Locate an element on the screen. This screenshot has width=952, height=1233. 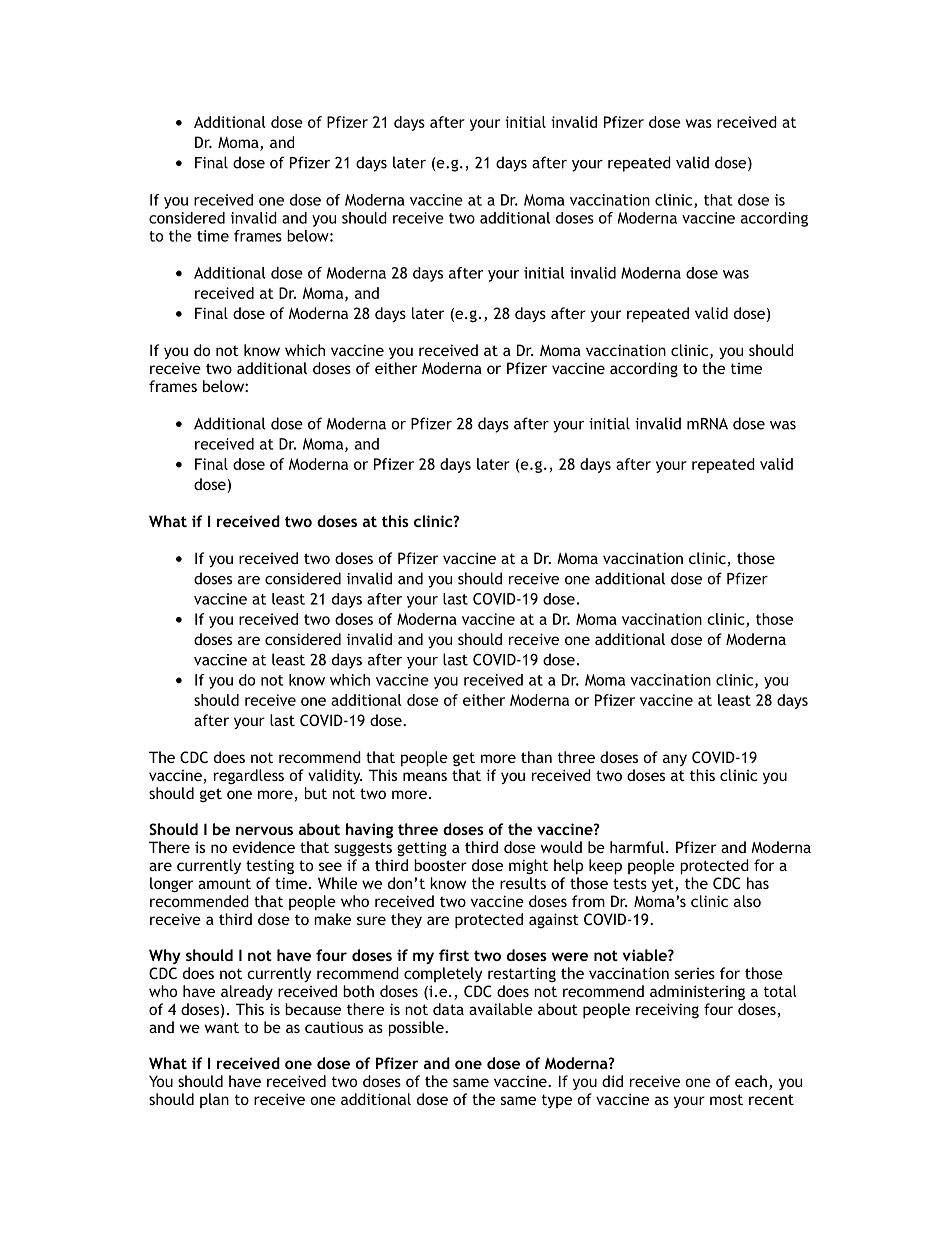
evidence is located at coordinates (263, 847).
